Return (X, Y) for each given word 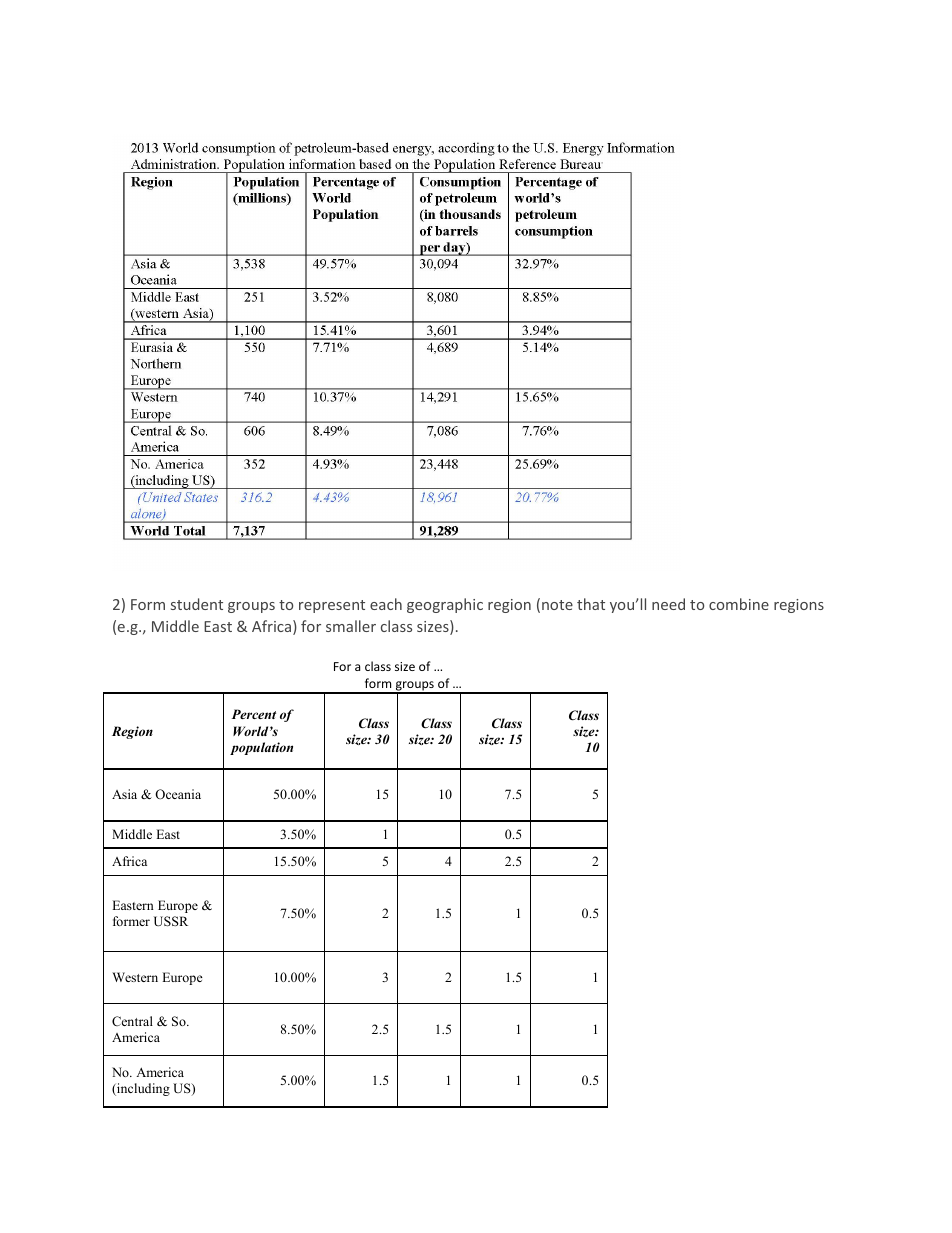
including (142, 1089)
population (261, 748)
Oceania (178, 794)
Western (135, 977)
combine (739, 604)
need (668, 604)
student (197, 604)
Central (132, 1021)
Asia (124, 794)
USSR (171, 921)
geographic (445, 605)
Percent (254, 714)
